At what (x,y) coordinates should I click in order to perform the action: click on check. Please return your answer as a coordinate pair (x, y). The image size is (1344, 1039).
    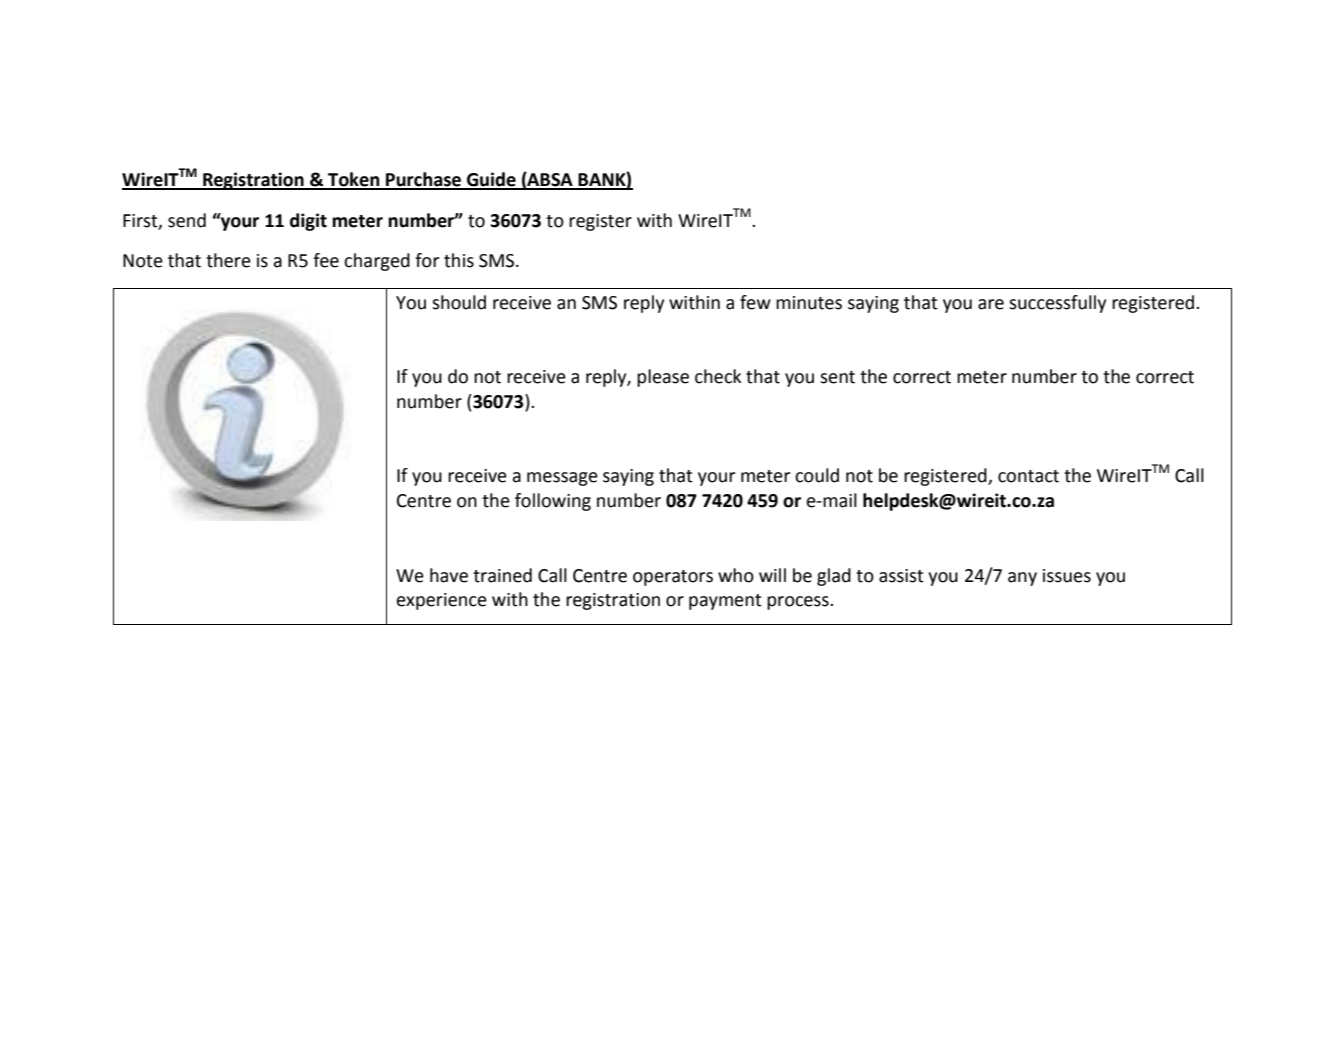
    Looking at the image, I should click on (718, 376).
